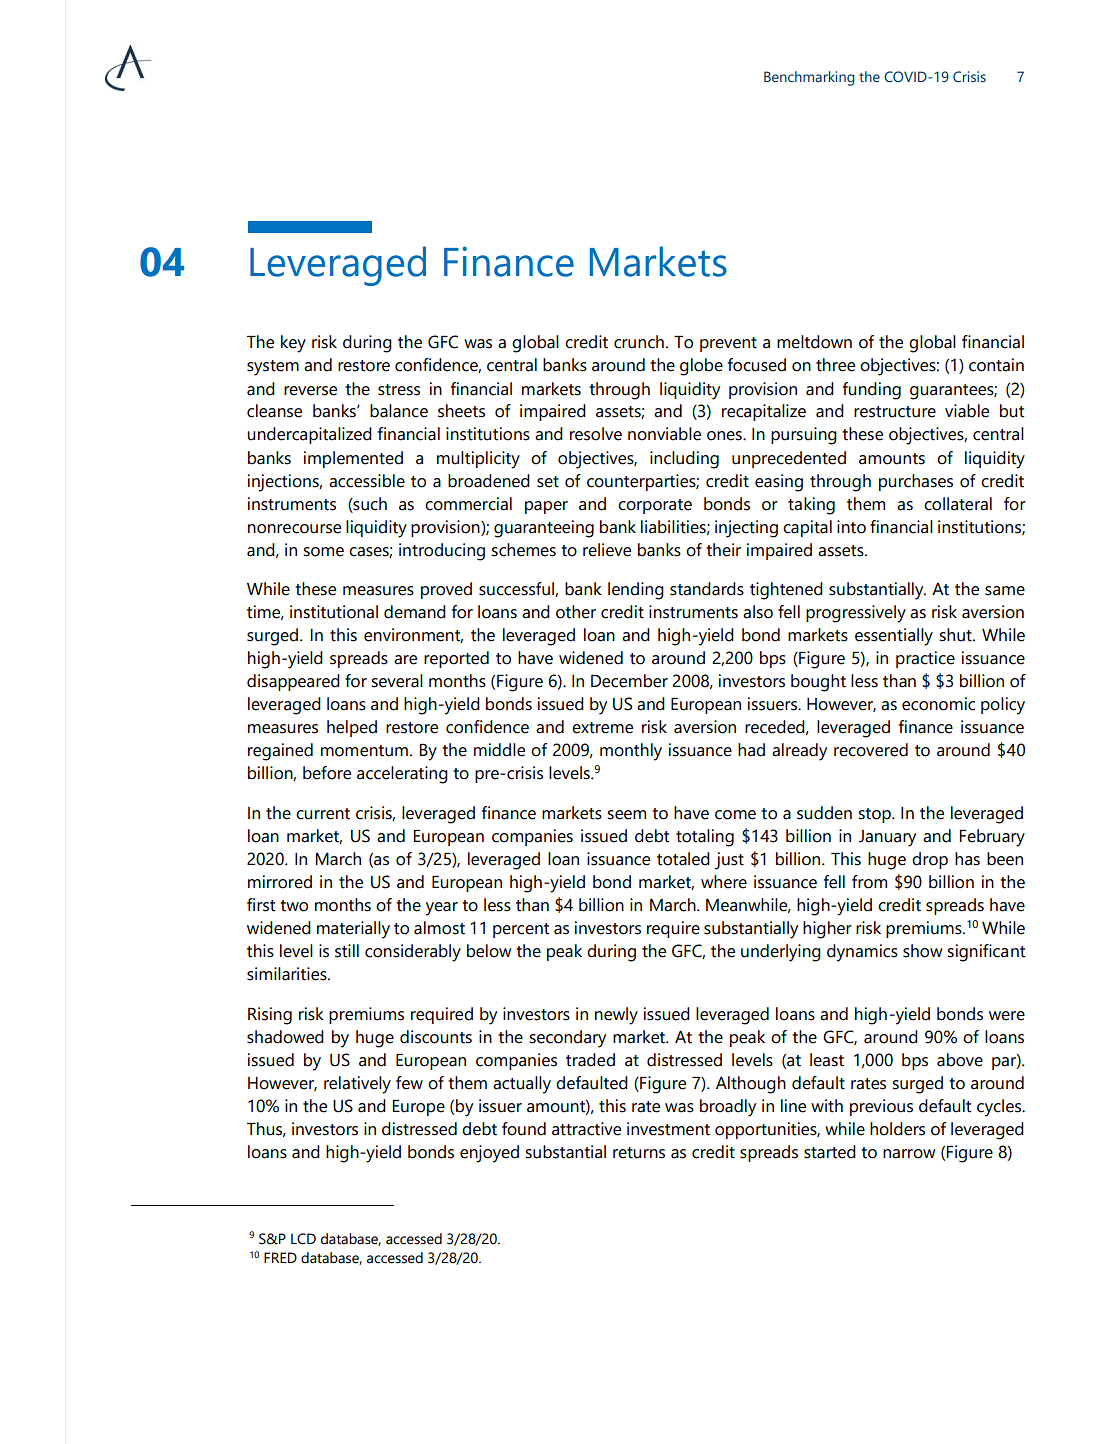 Image resolution: width=1116 pixels, height=1444 pixels. What do you see at coordinates (930, 860) in the screenshot?
I see `drop` at bounding box center [930, 860].
